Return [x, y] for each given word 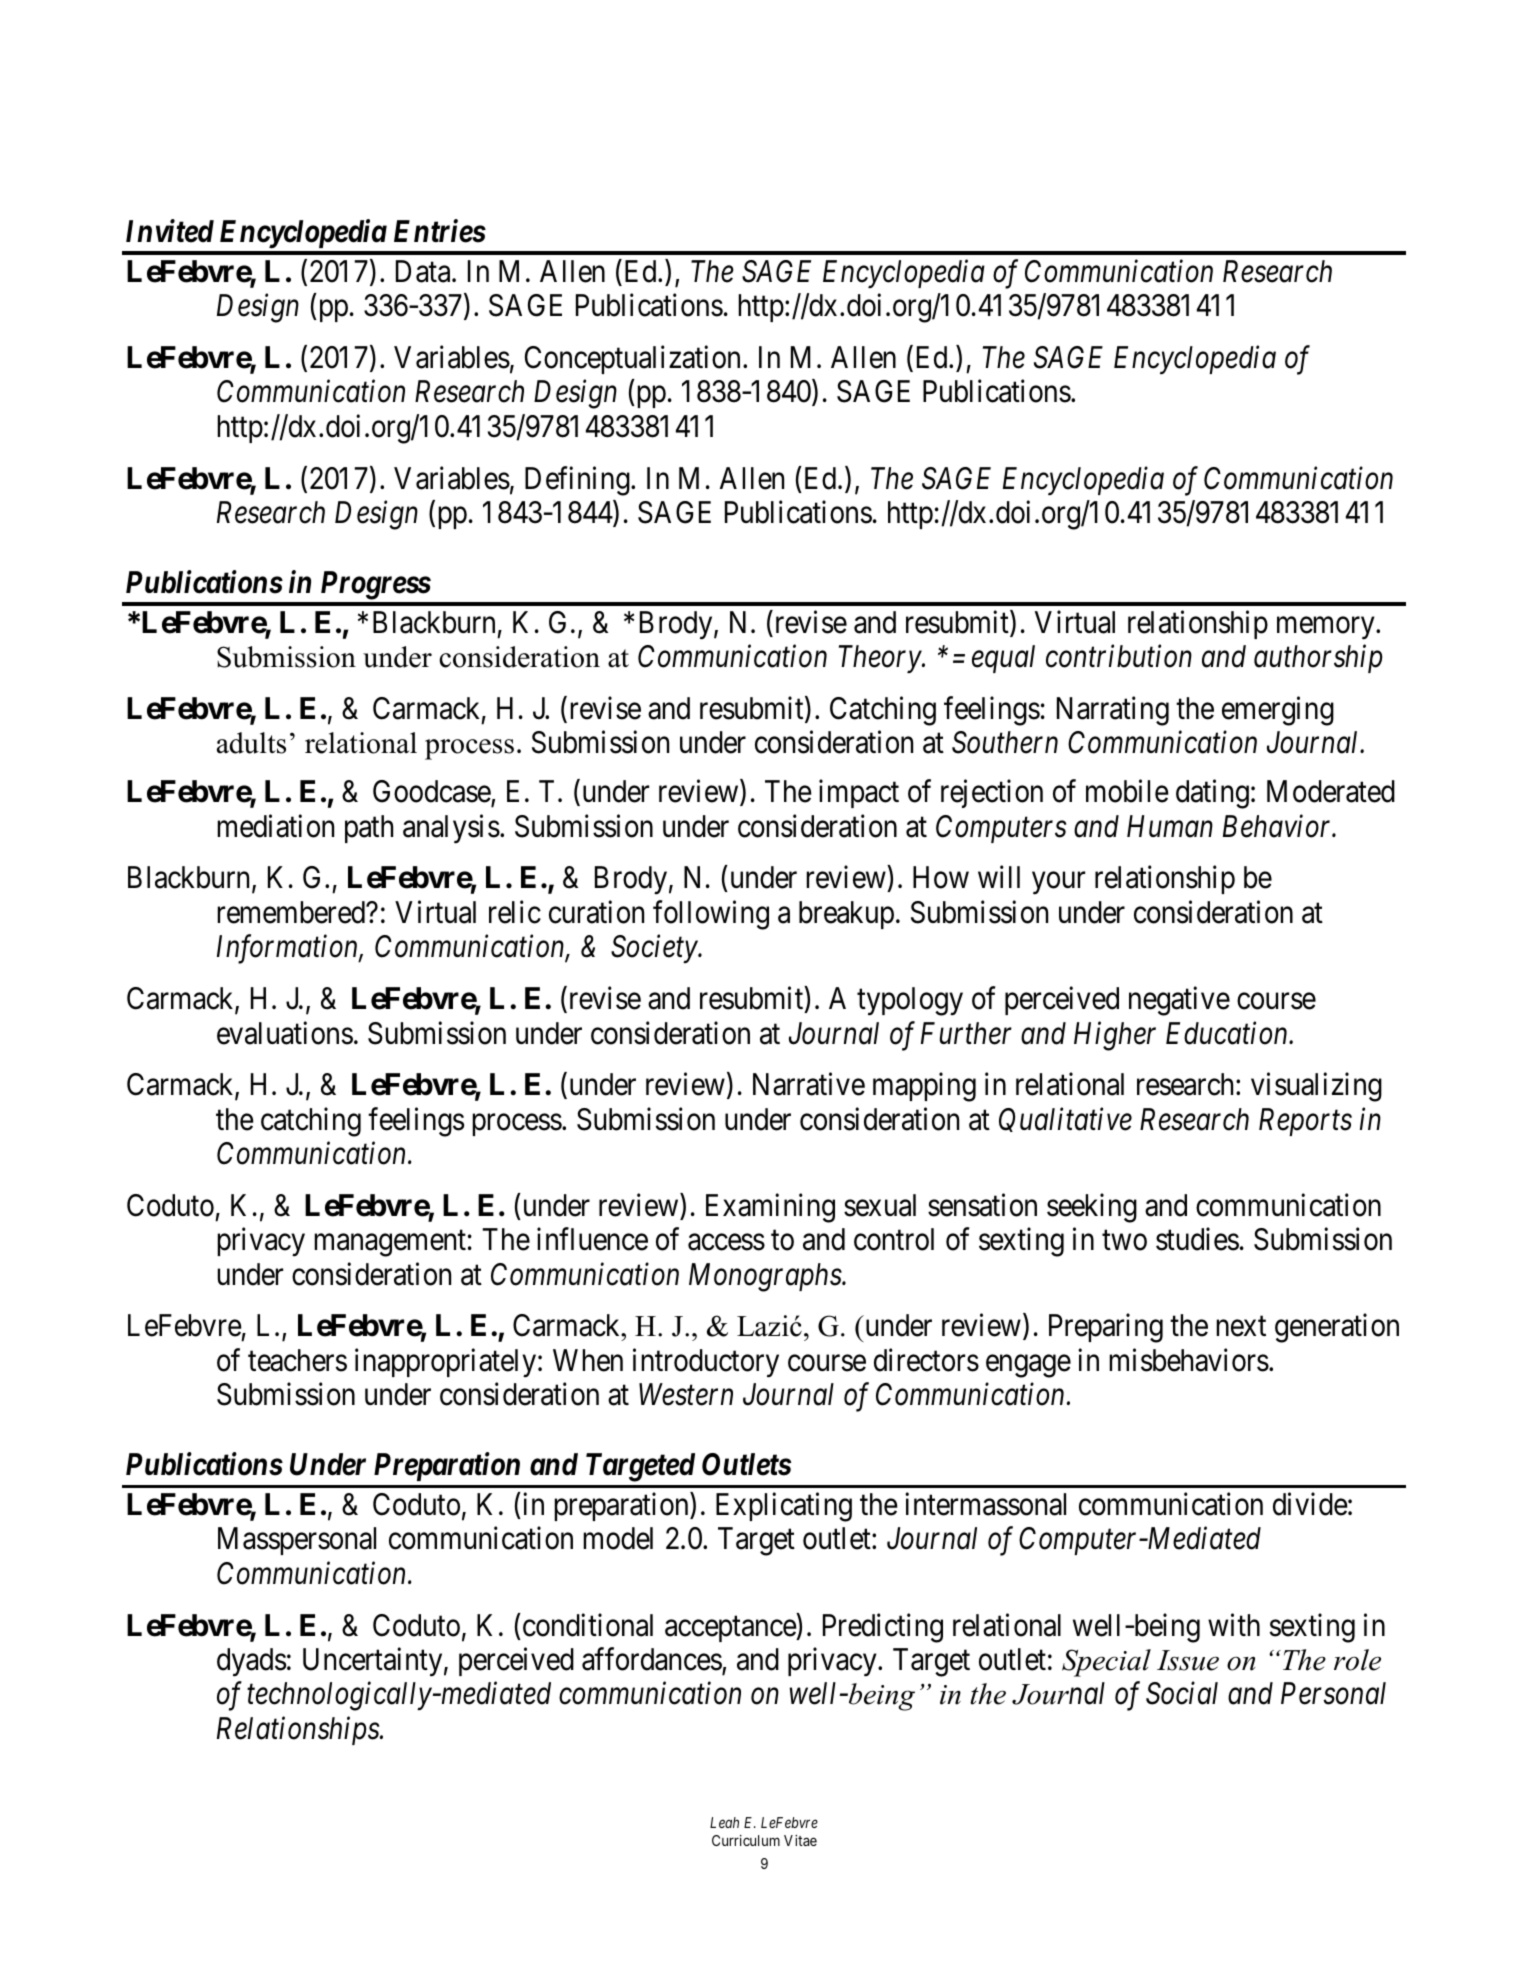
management [390, 1244]
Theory [881, 659]
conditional [586, 1625]
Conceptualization [632, 359]
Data [424, 271]
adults [251, 743]
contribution [1119, 656]
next [1241, 1327]
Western [686, 1395]
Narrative [809, 1084]
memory [1327, 628]
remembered [292, 912]
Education [1228, 1033]
